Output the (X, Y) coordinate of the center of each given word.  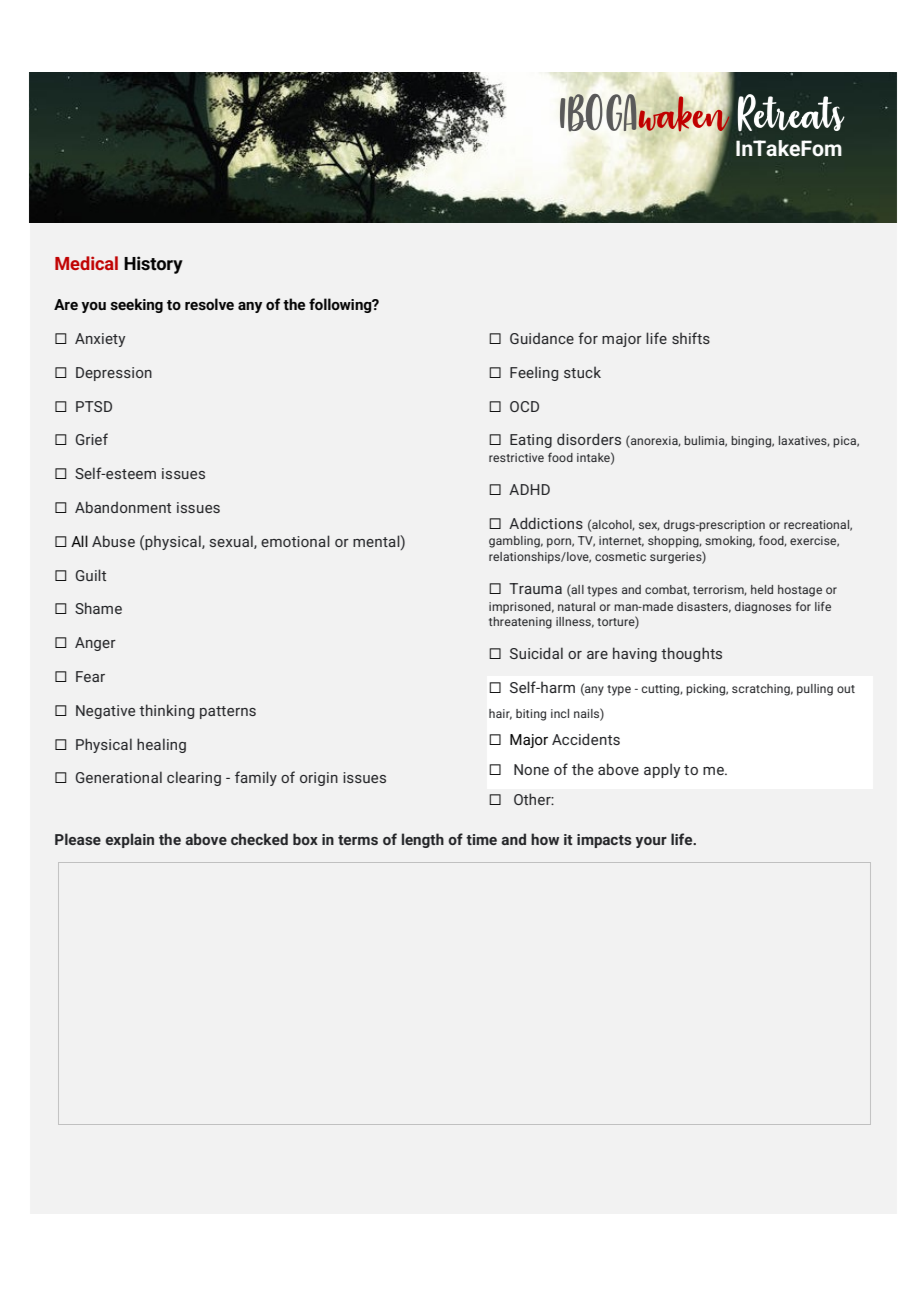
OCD (524, 406)
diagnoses (763, 608)
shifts (691, 338)
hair (500, 714)
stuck (582, 372)
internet (621, 541)
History (153, 265)
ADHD (529, 489)
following (341, 305)
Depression (114, 374)
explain (129, 840)
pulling (815, 690)
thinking (166, 711)
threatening (520, 623)
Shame (98, 608)
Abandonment (123, 507)
